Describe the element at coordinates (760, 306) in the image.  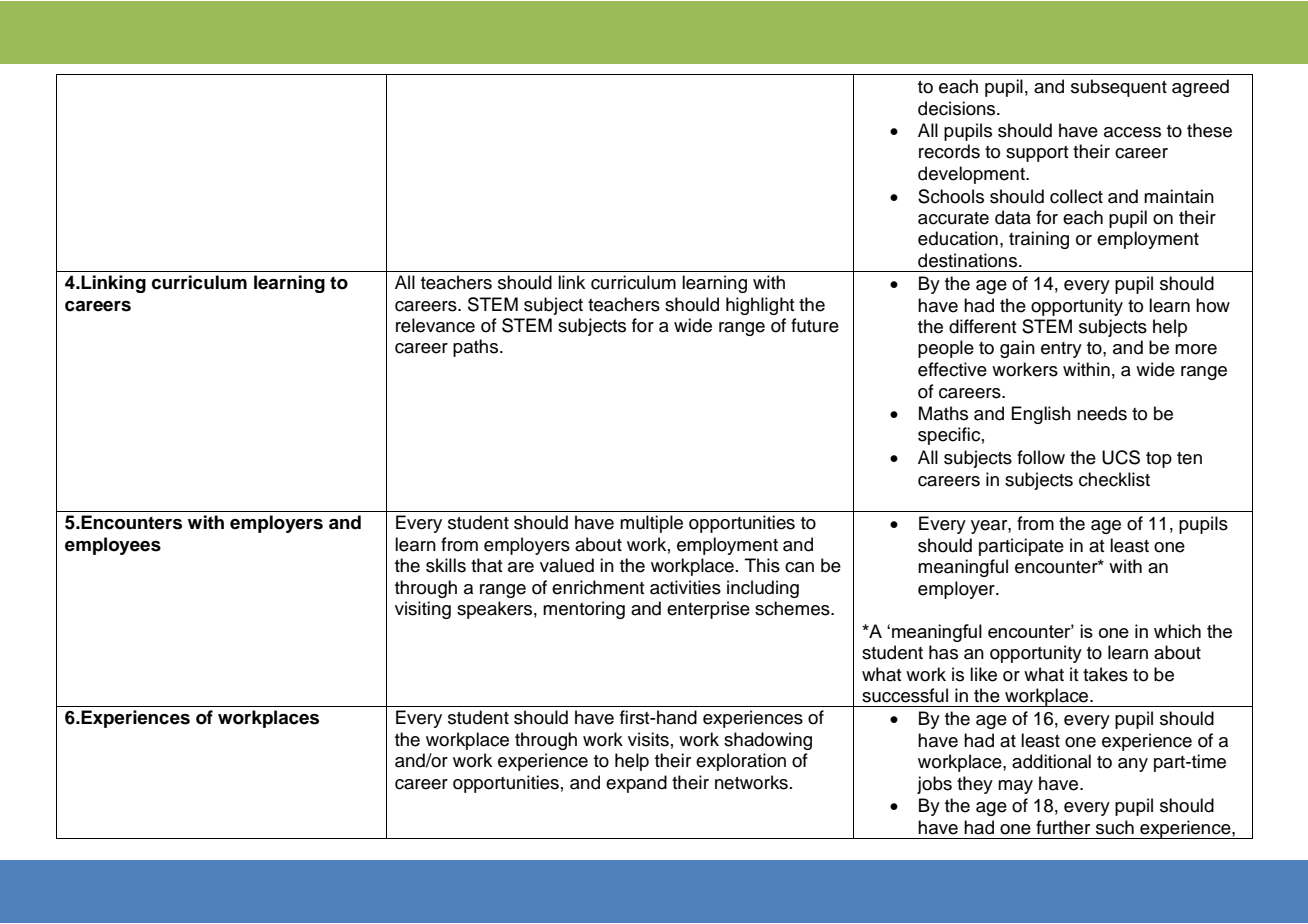
I see `highlight` at that location.
